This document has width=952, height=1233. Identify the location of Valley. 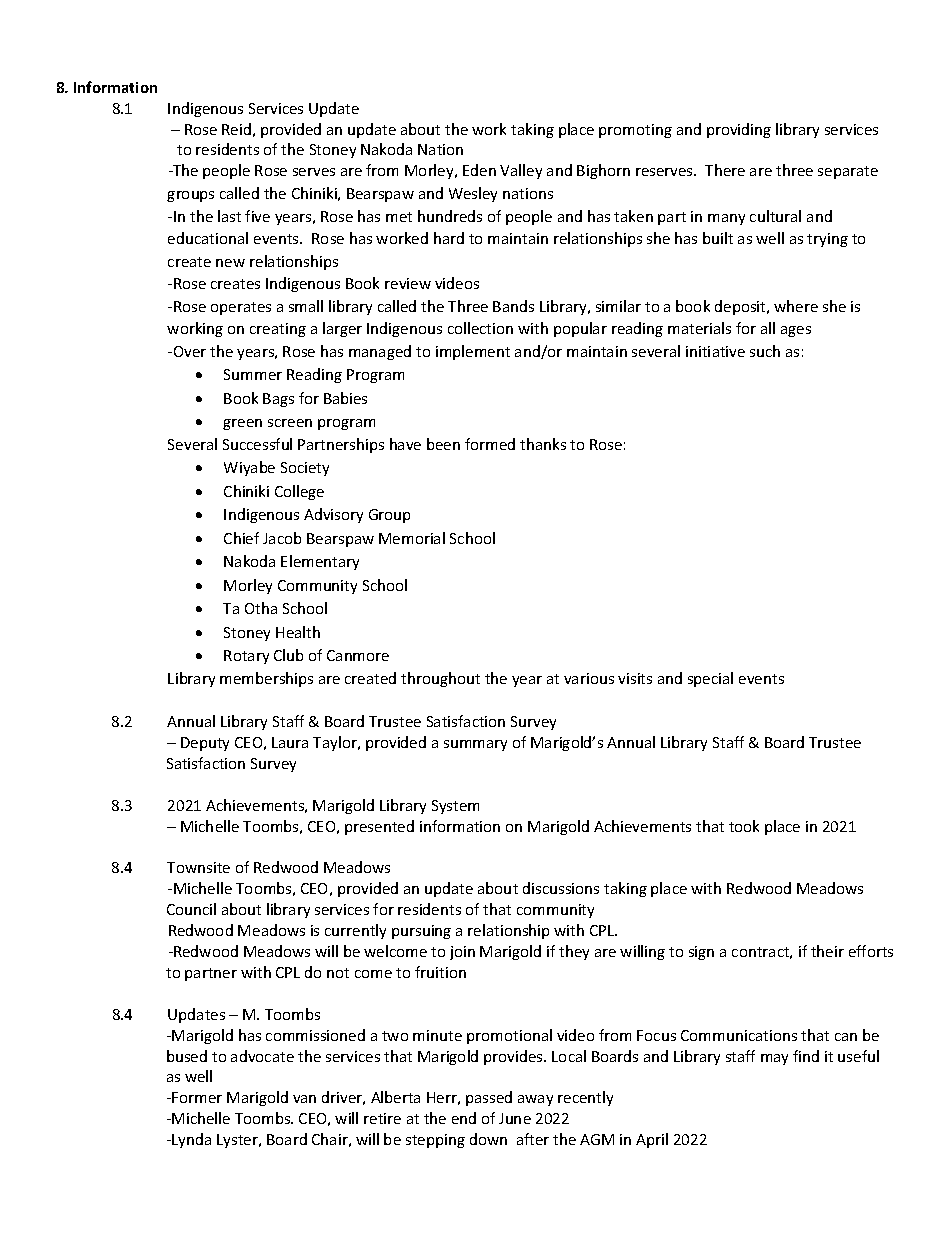
(521, 171).
